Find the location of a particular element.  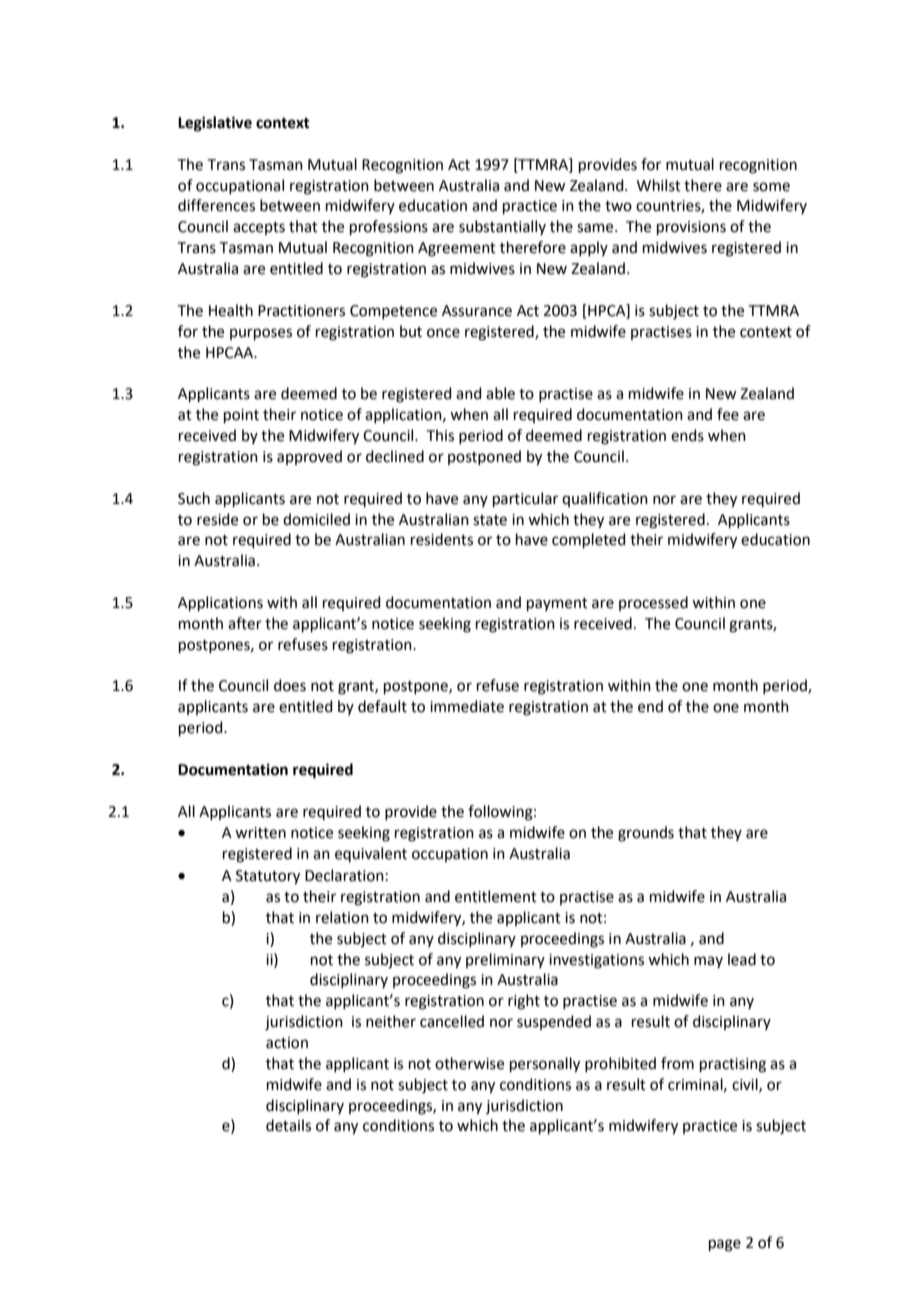

preliminary is located at coordinates (505, 960).
